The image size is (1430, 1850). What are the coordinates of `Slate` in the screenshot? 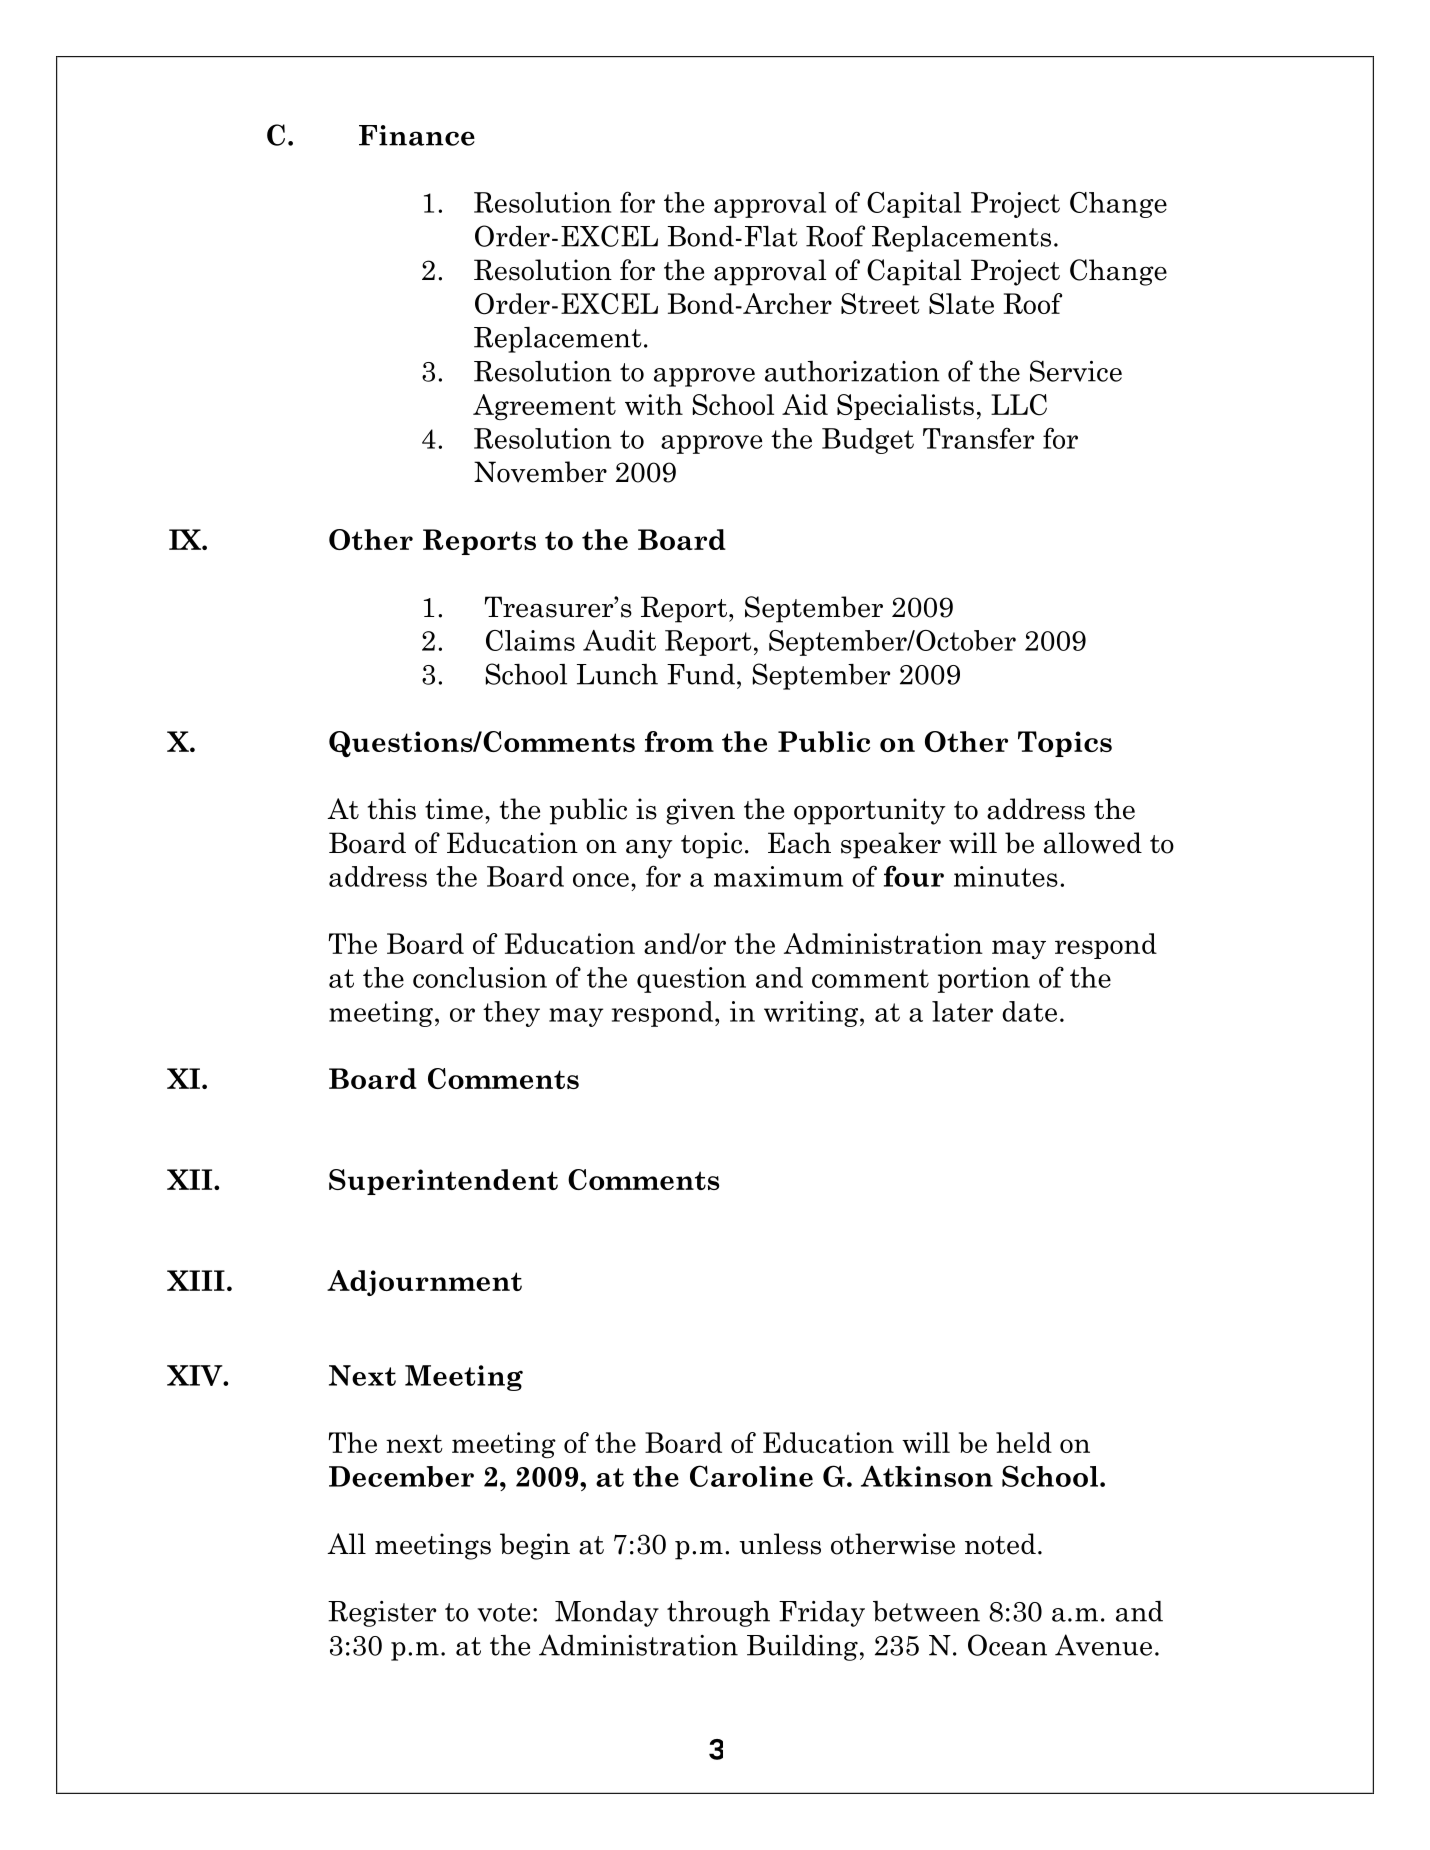 It's located at (961, 303).
